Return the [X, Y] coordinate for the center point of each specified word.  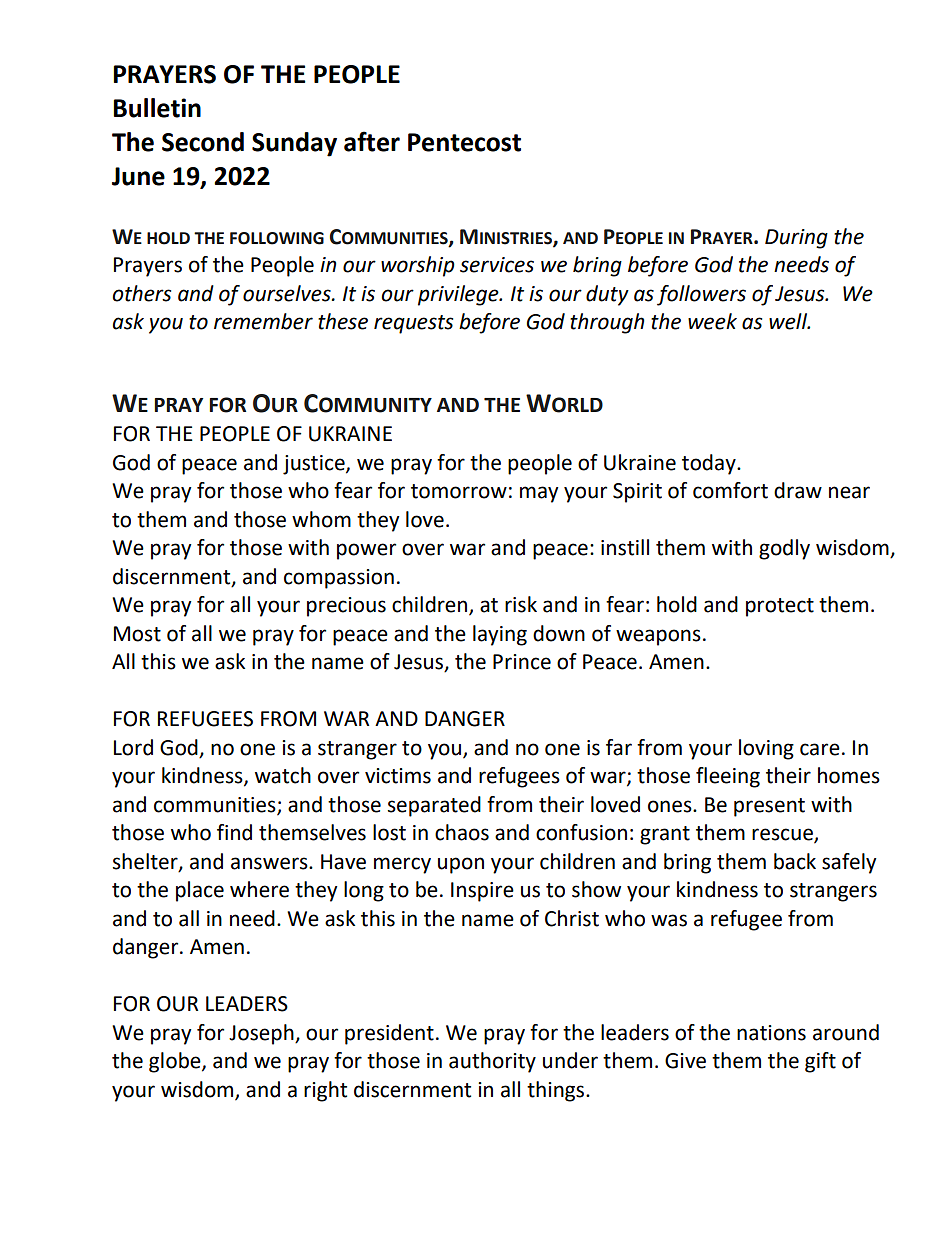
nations [771, 1033]
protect [780, 607]
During [796, 239]
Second [203, 142]
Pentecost [464, 142]
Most [137, 634]
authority [492, 1062]
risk [521, 604]
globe [176, 1062]
